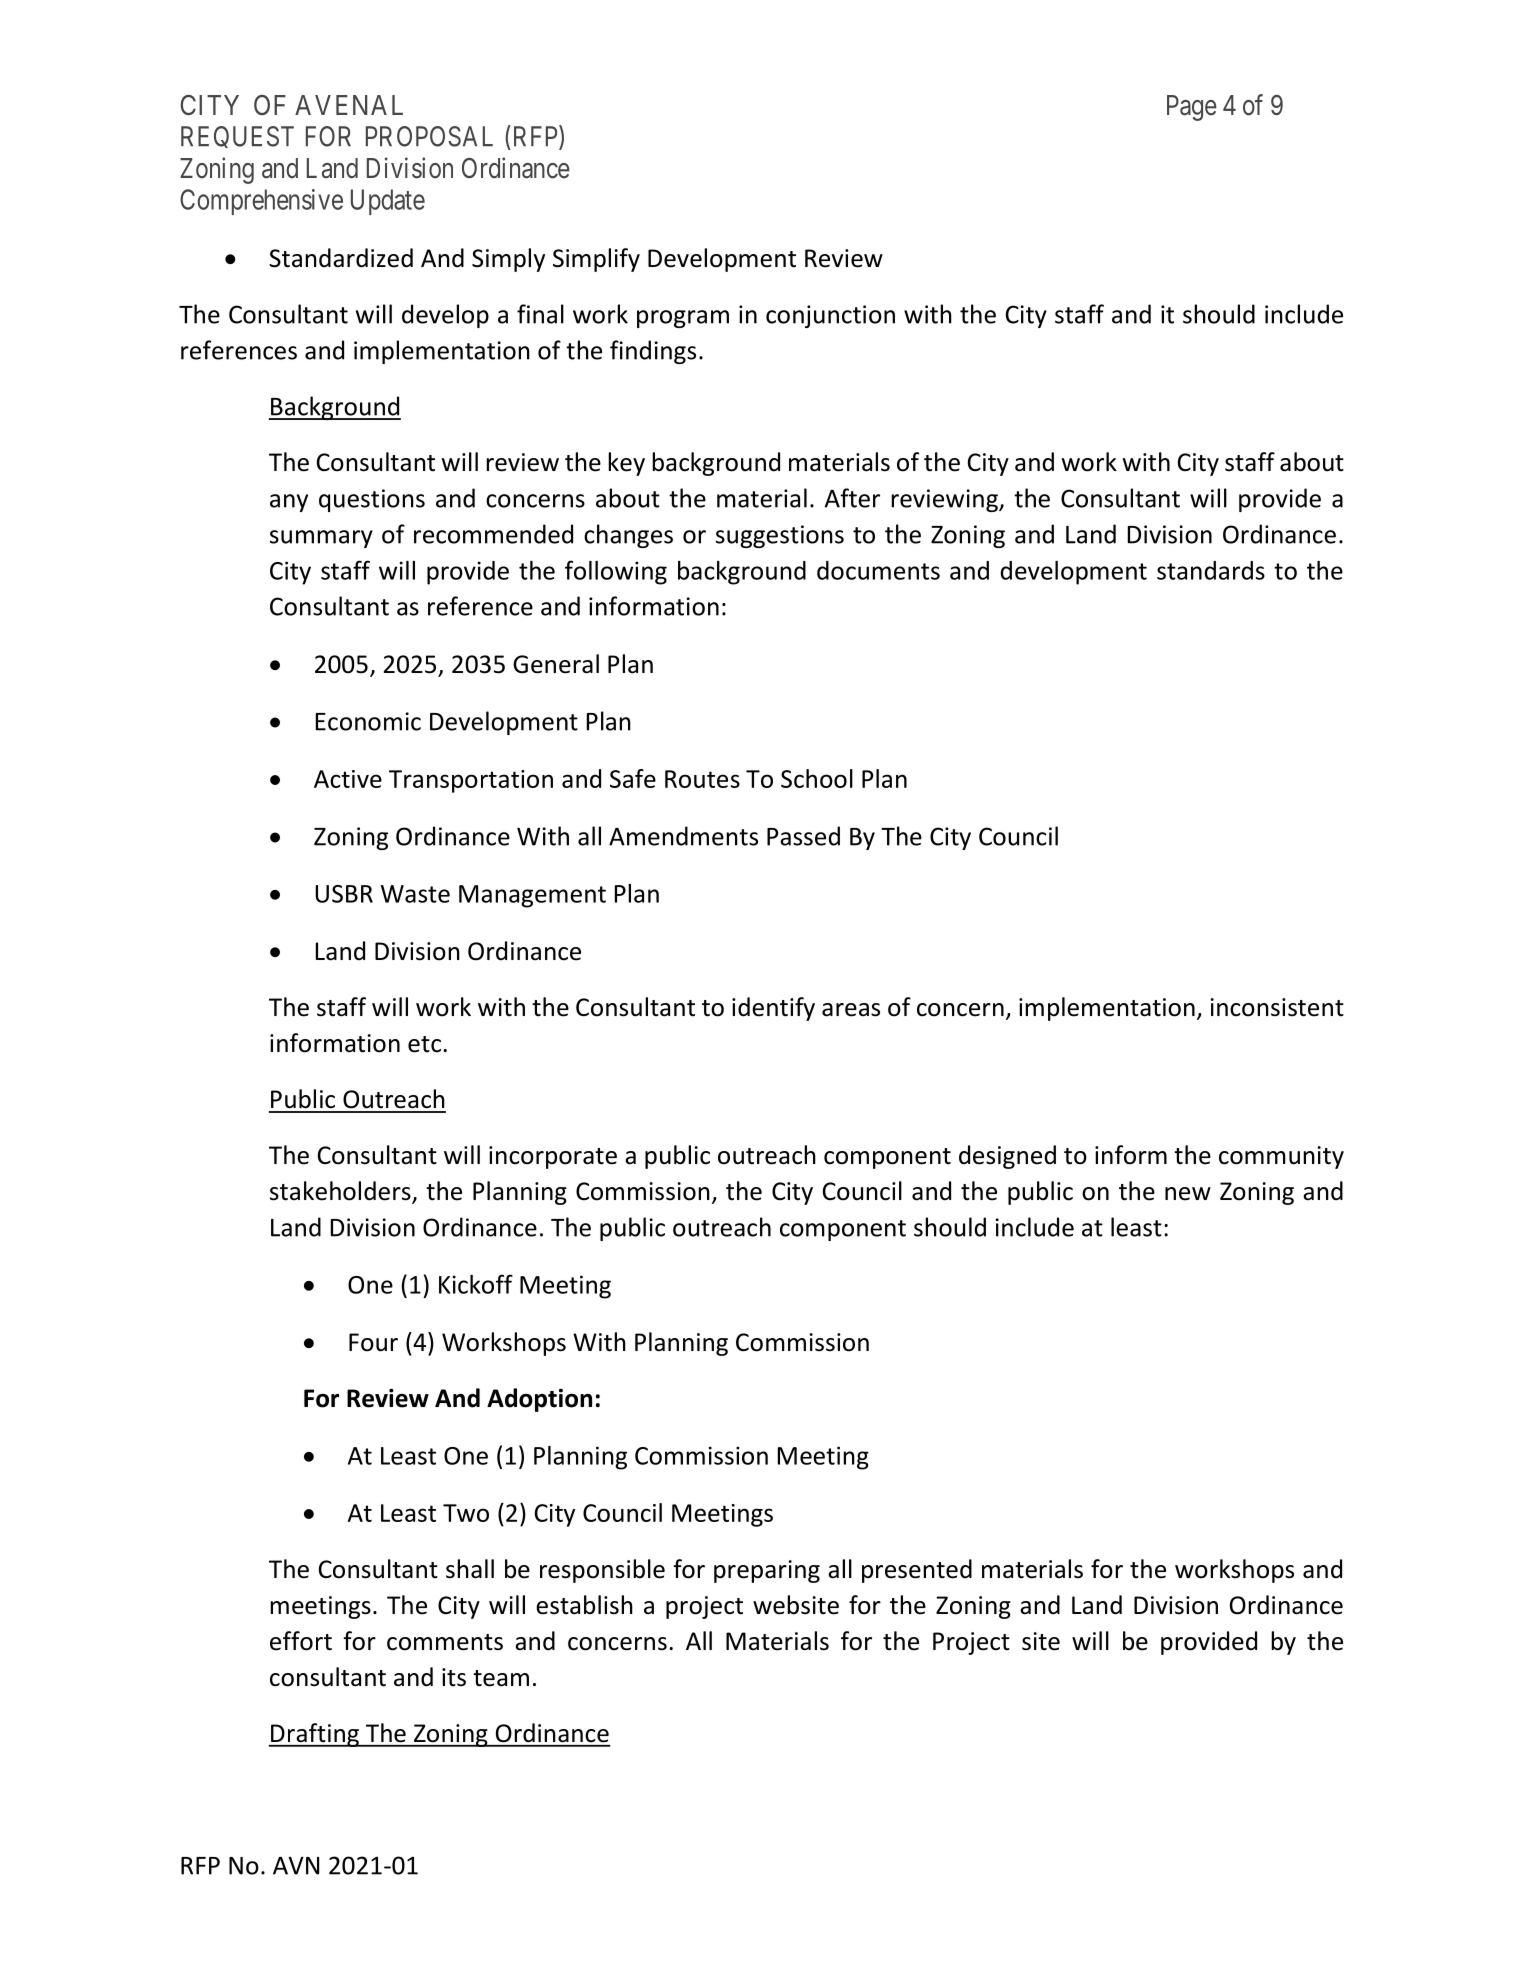 Image resolution: width=1523 pixels, height=1971 pixels. Describe the element at coordinates (1192, 108) in the screenshot. I see `Page` at that location.
